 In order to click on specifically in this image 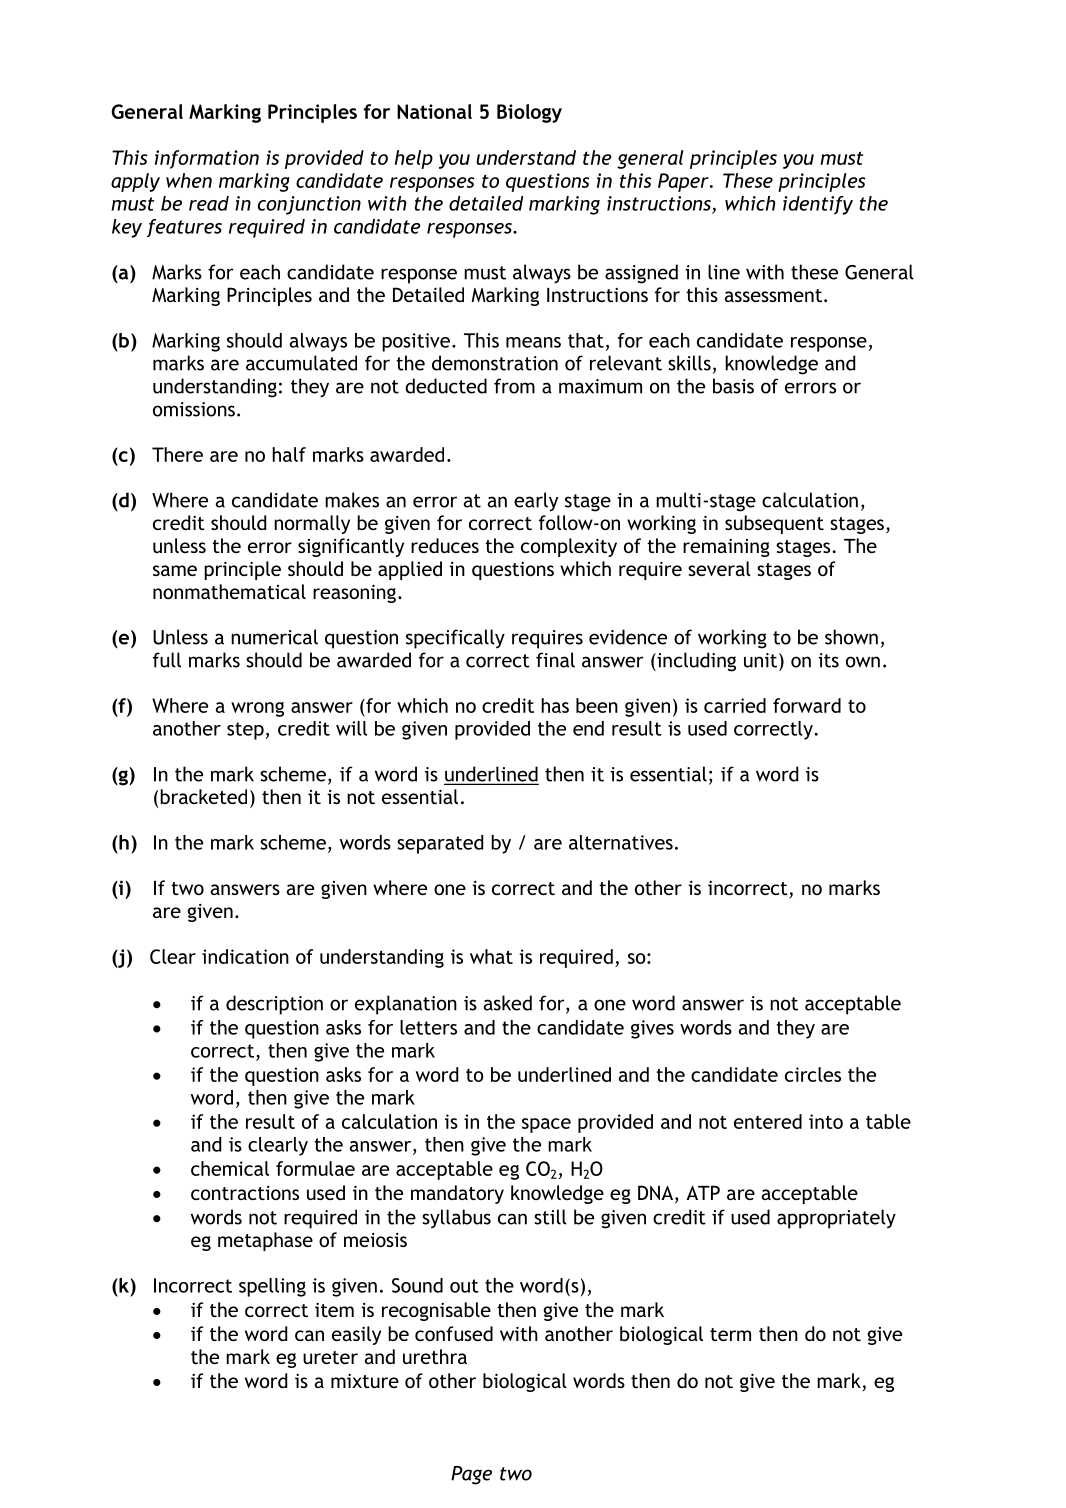, I will do `click(455, 639)`.
